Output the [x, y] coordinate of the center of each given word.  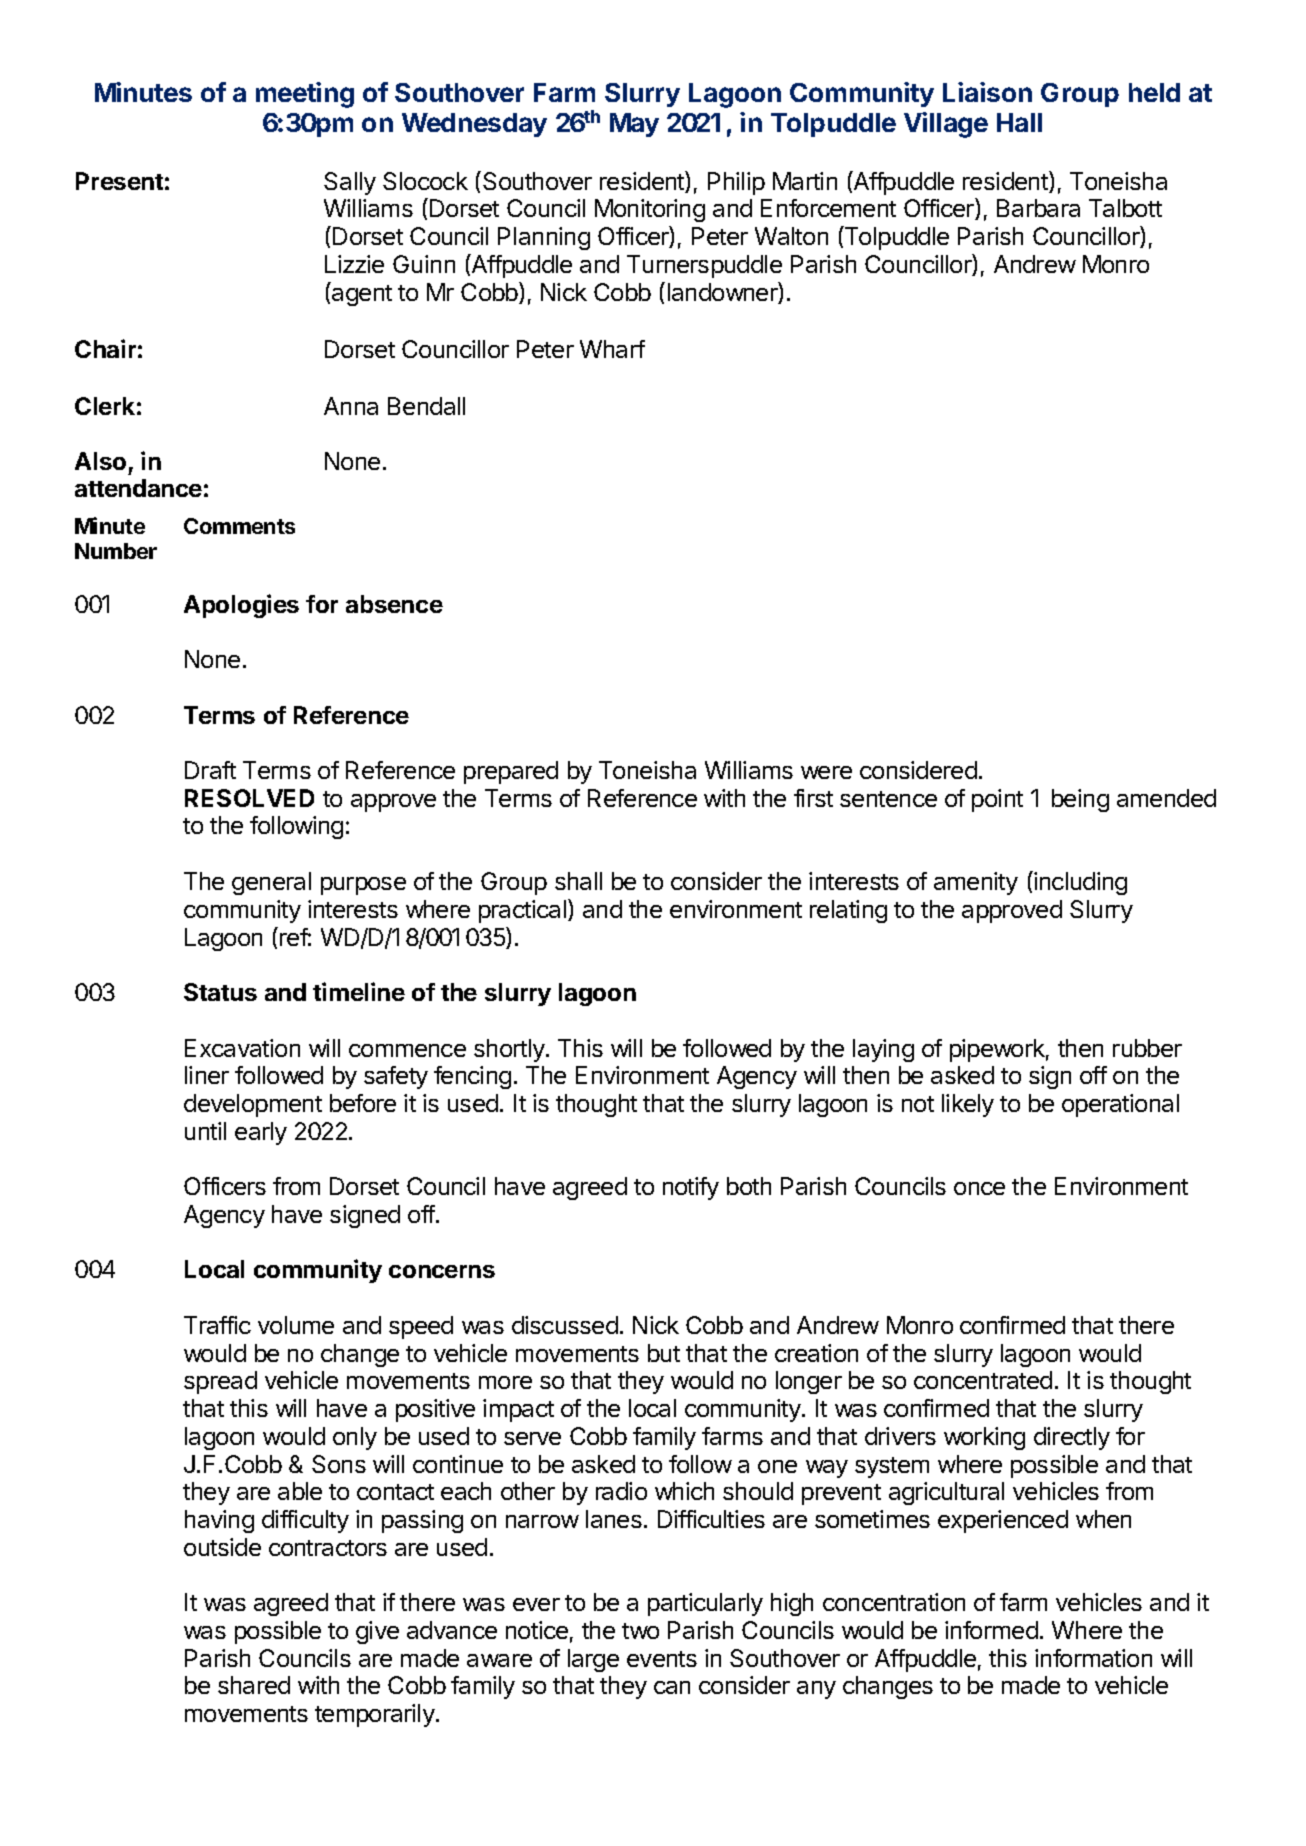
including [1079, 883]
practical [522, 911]
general [271, 883]
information [1093, 1658]
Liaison [987, 92]
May [634, 125]
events [662, 1659]
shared [254, 1685]
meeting [305, 95]
